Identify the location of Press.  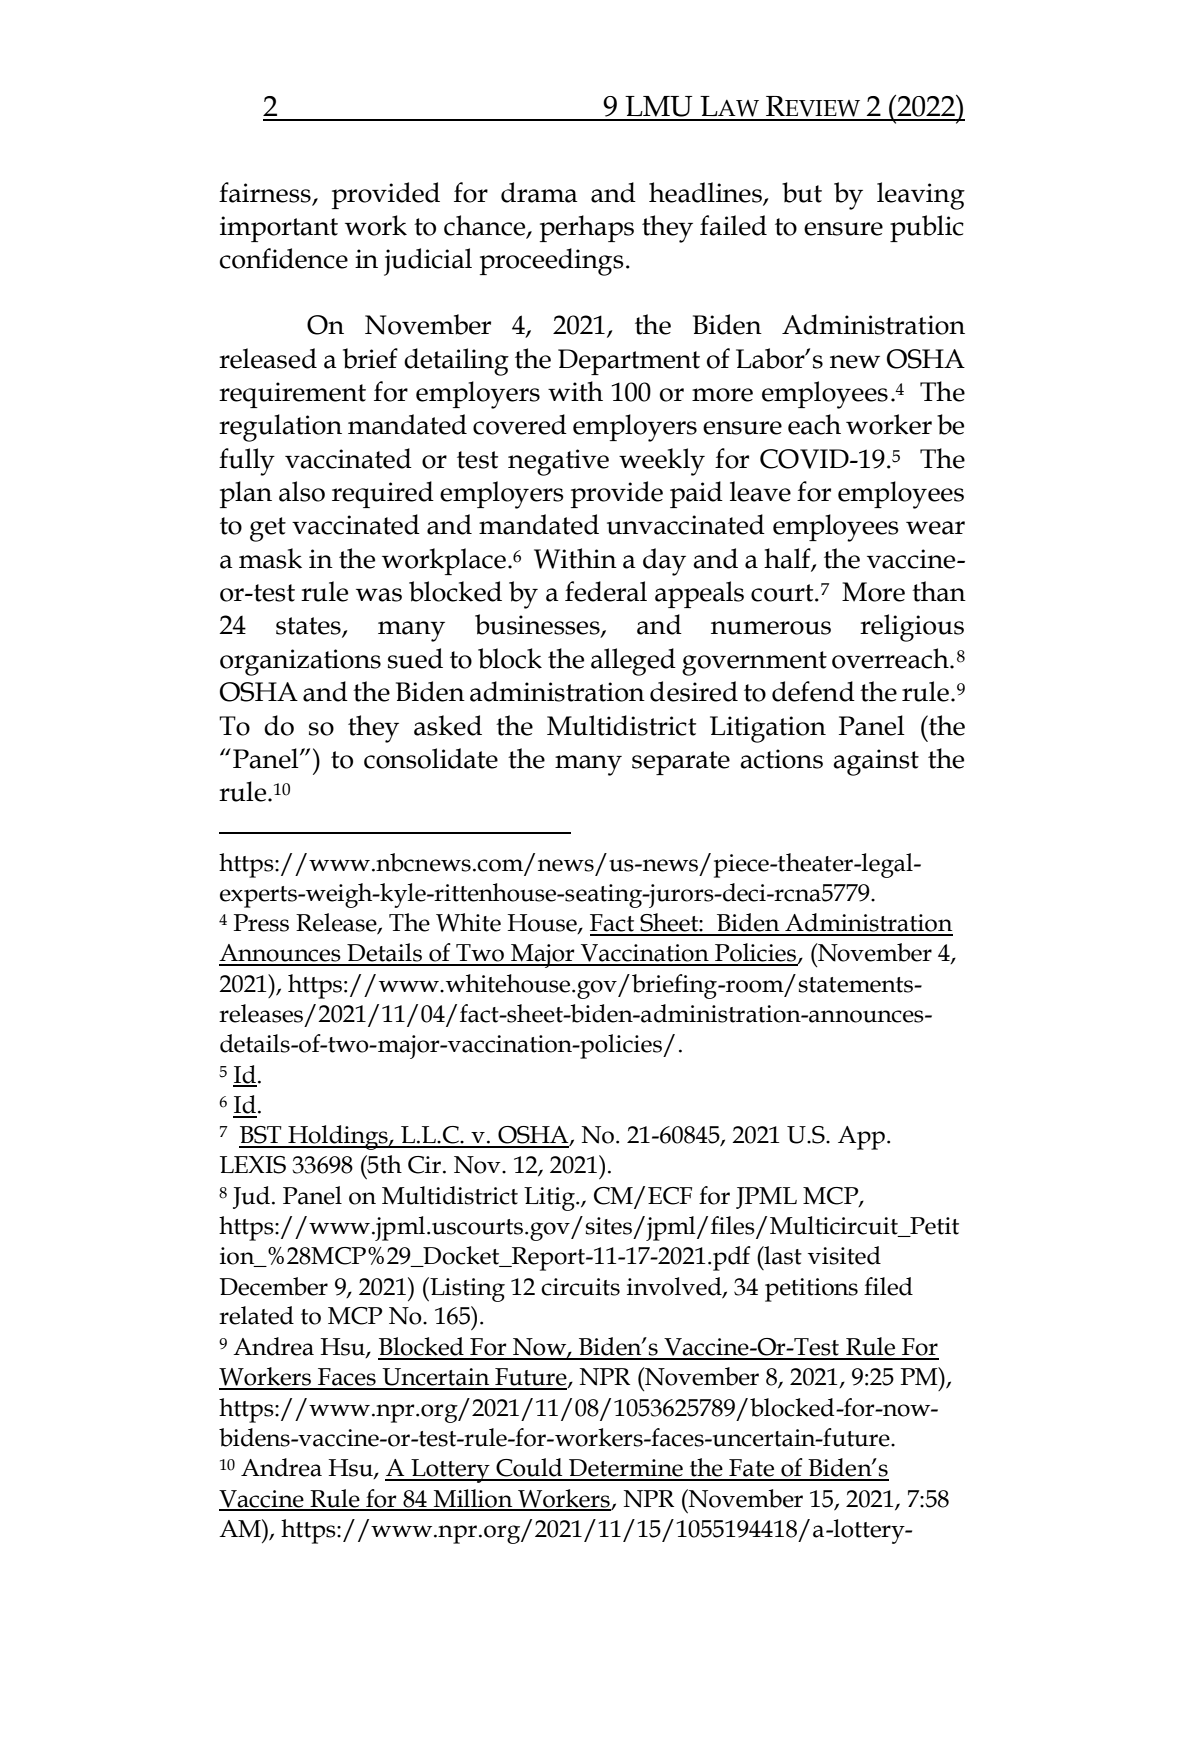
(261, 923).
